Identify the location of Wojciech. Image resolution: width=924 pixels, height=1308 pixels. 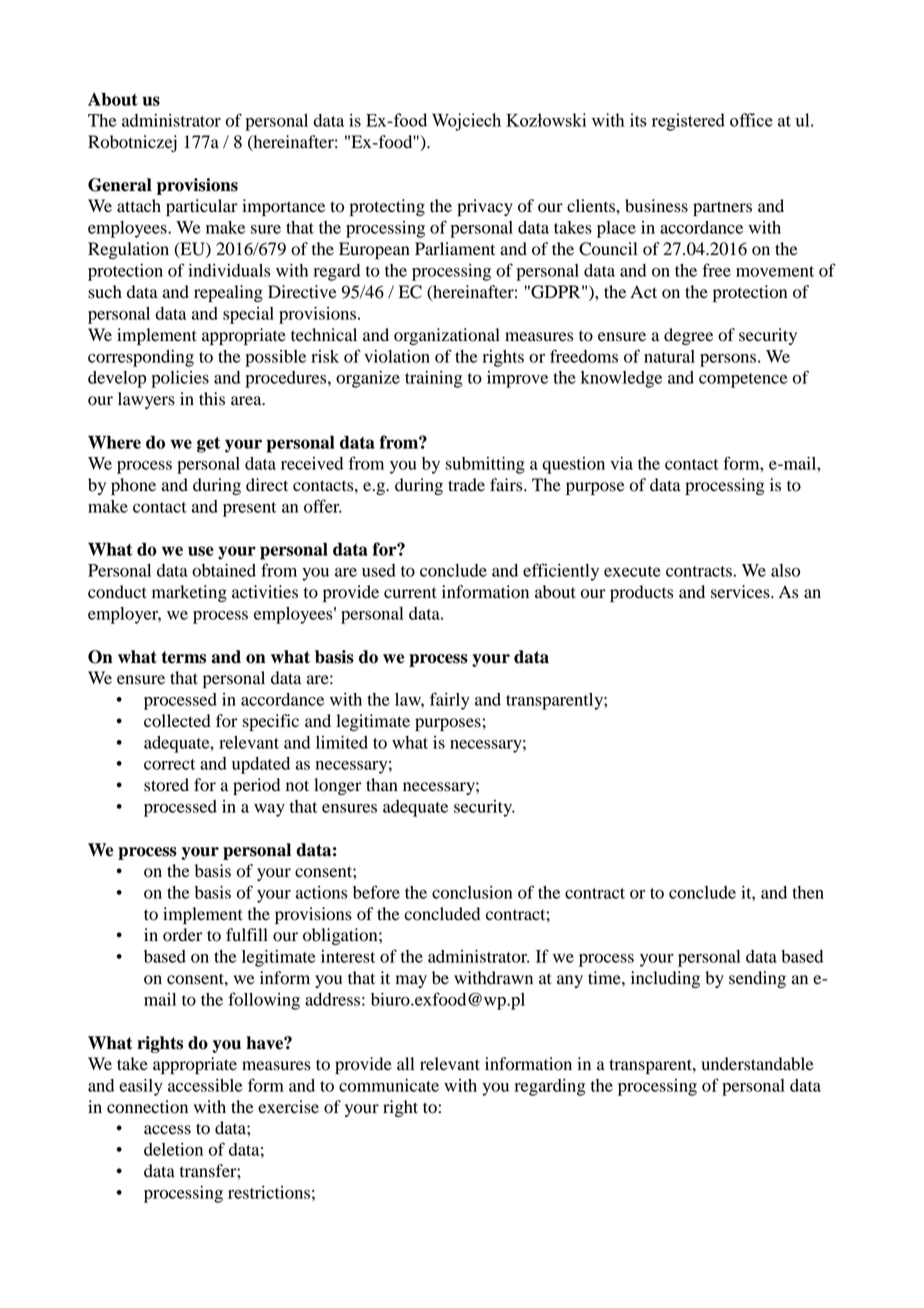
(466, 122).
